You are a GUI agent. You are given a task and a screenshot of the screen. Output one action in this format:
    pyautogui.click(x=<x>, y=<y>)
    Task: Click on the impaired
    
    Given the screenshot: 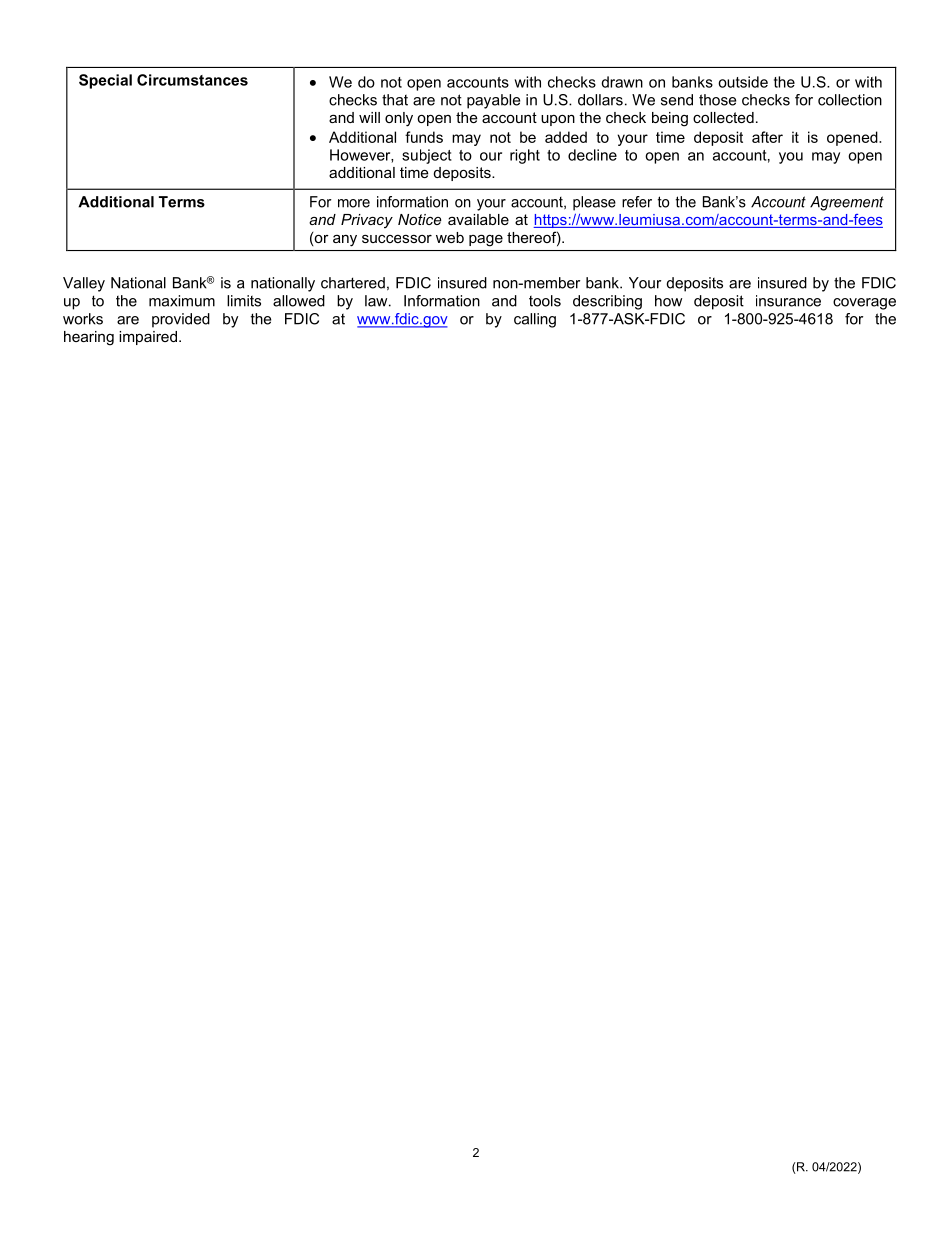 What is the action you would take?
    pyautogui.click(x=148, y=338)
